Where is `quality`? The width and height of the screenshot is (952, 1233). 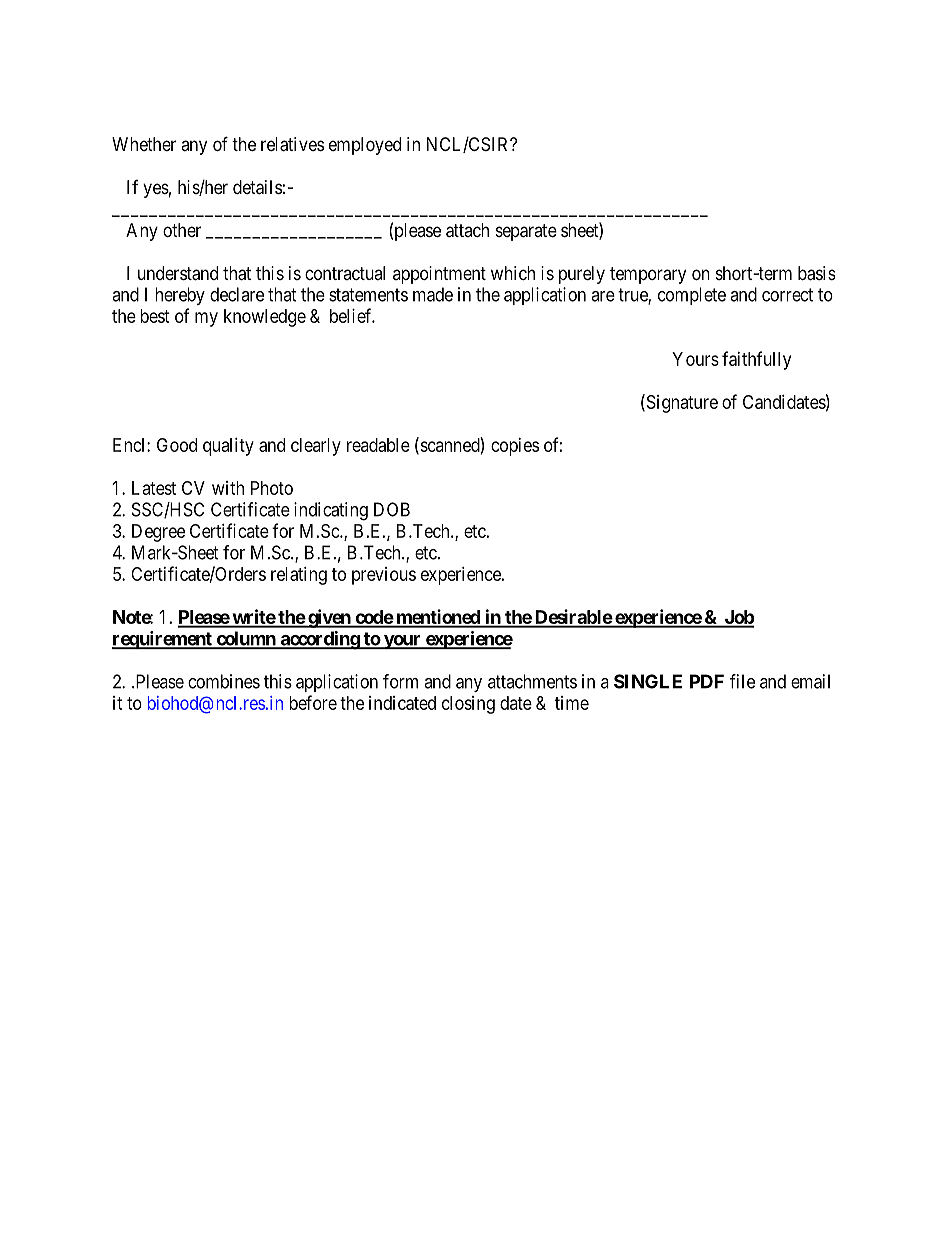
quality is located at coordinates (228, 447).
